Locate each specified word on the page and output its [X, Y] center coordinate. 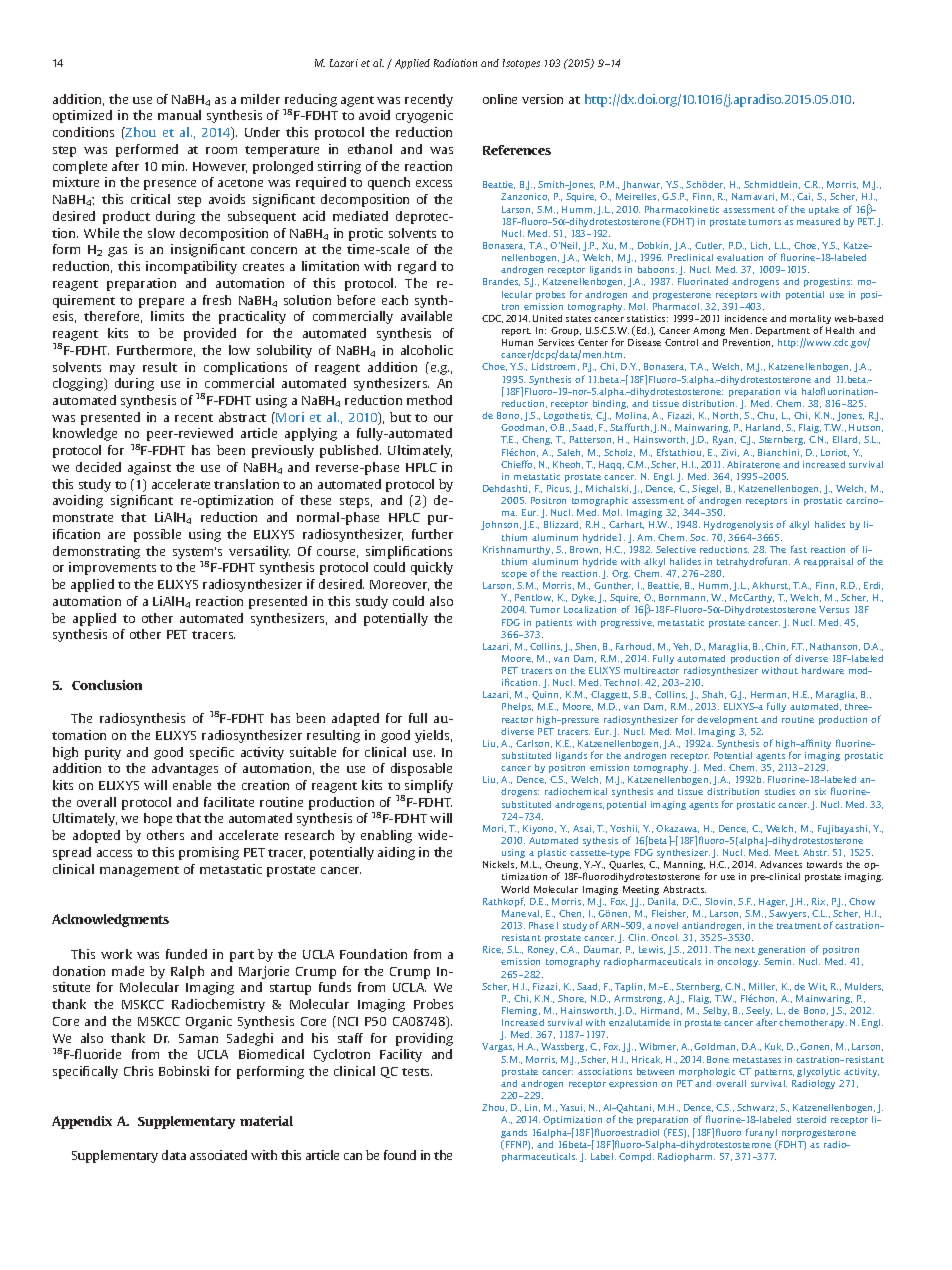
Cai [805, 197]
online [500, 99]
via [791, 391]
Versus [834, 609]
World [515, 889]
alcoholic [427, 350]
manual [179, 115]
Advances [781, 864]
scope [514, 575]
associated [218, 1155]
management [139, 871]
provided [210, 334]
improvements [112, 568]
